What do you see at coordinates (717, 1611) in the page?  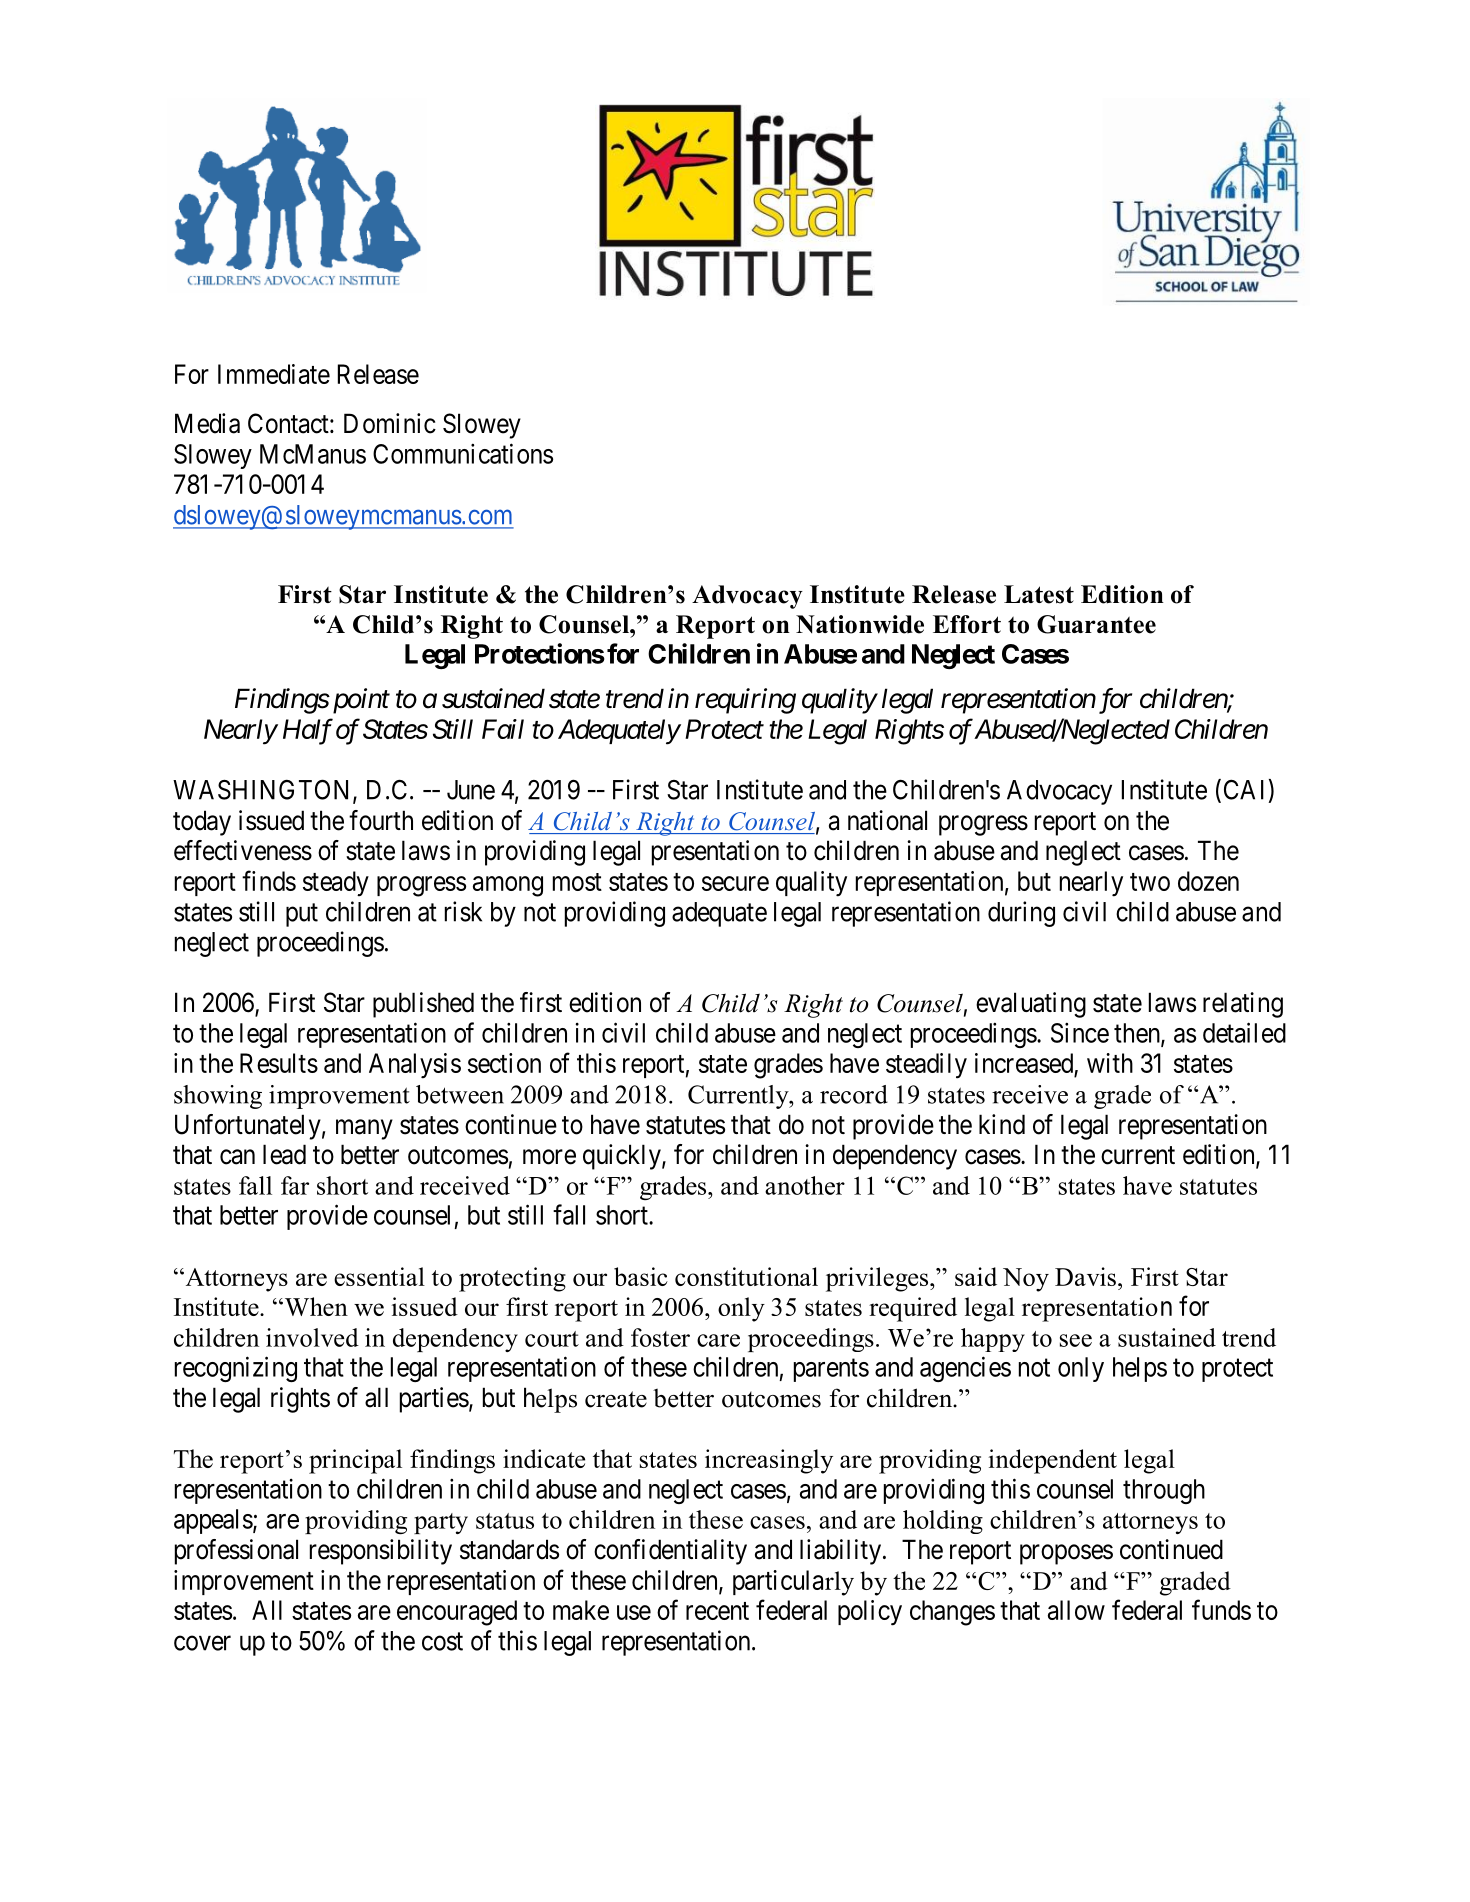 I see `recent` at bounding box center [717, 1611].
